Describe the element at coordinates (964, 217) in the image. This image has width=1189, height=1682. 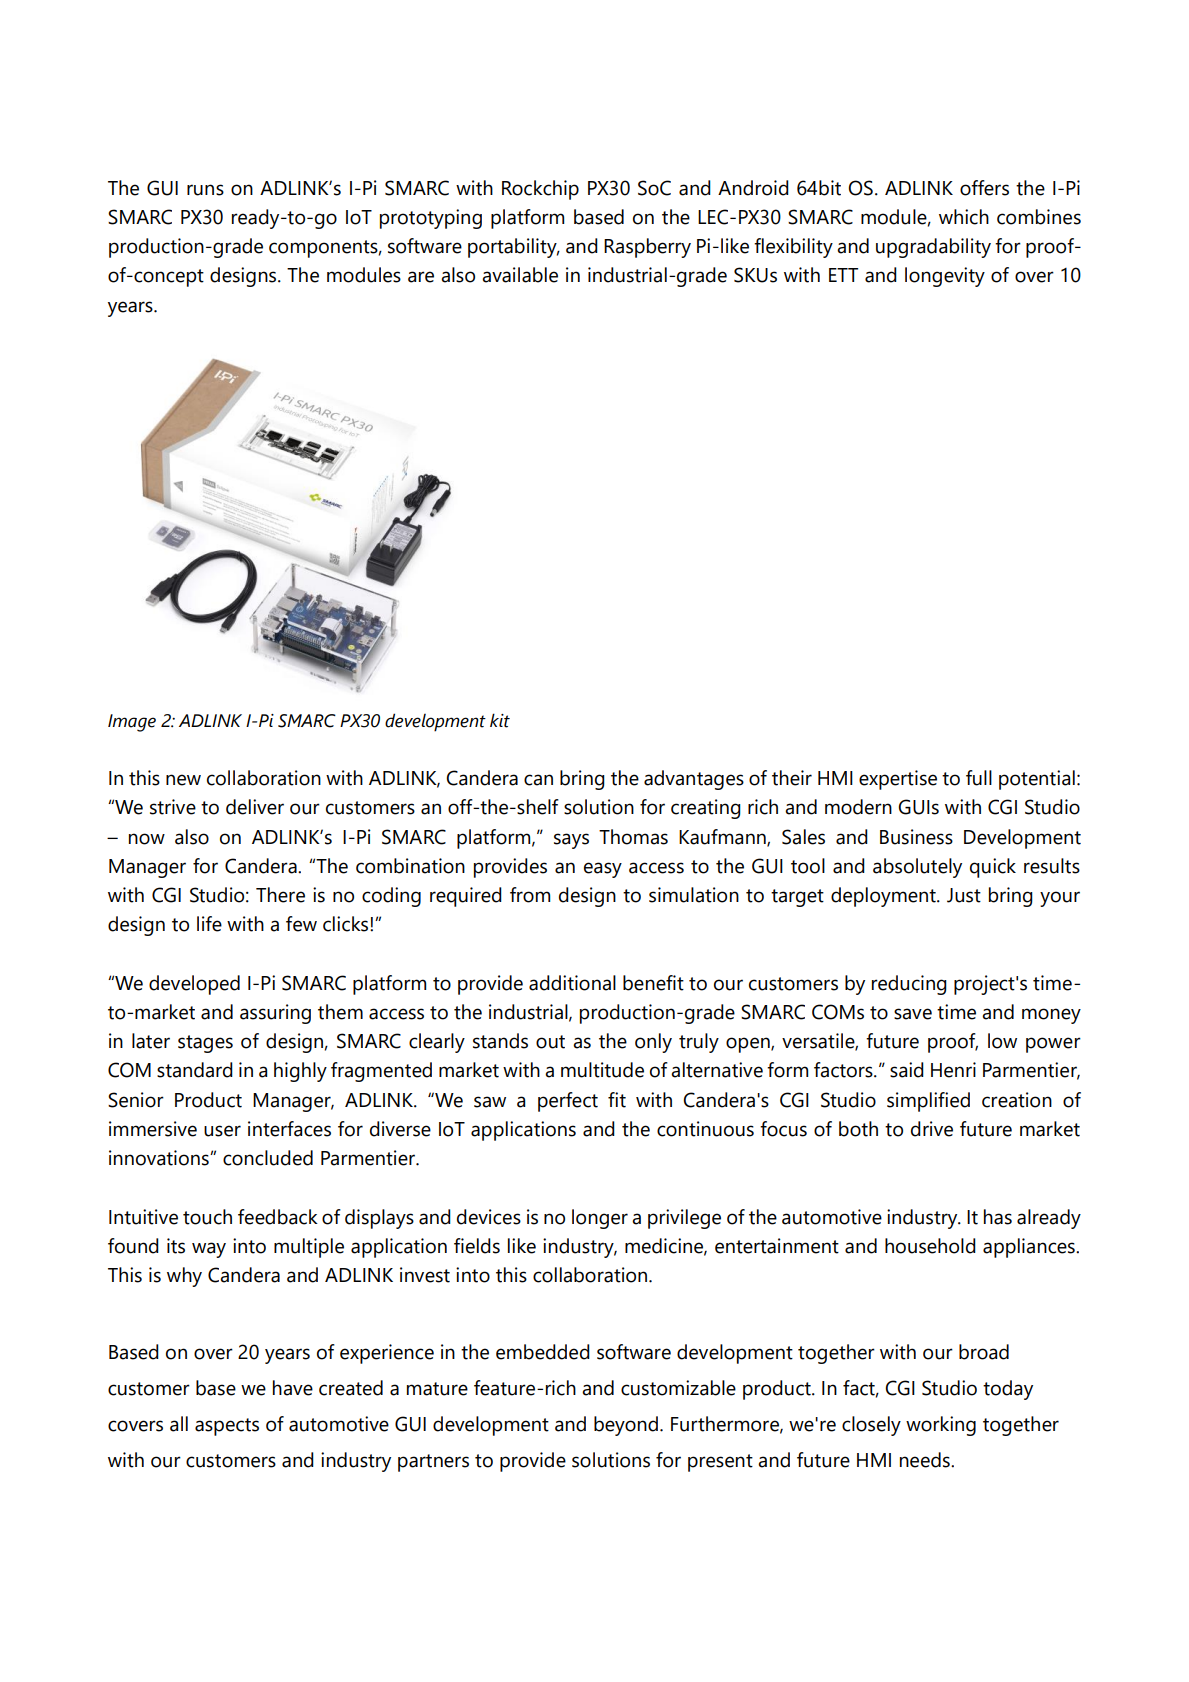
I see `which` at that location.
